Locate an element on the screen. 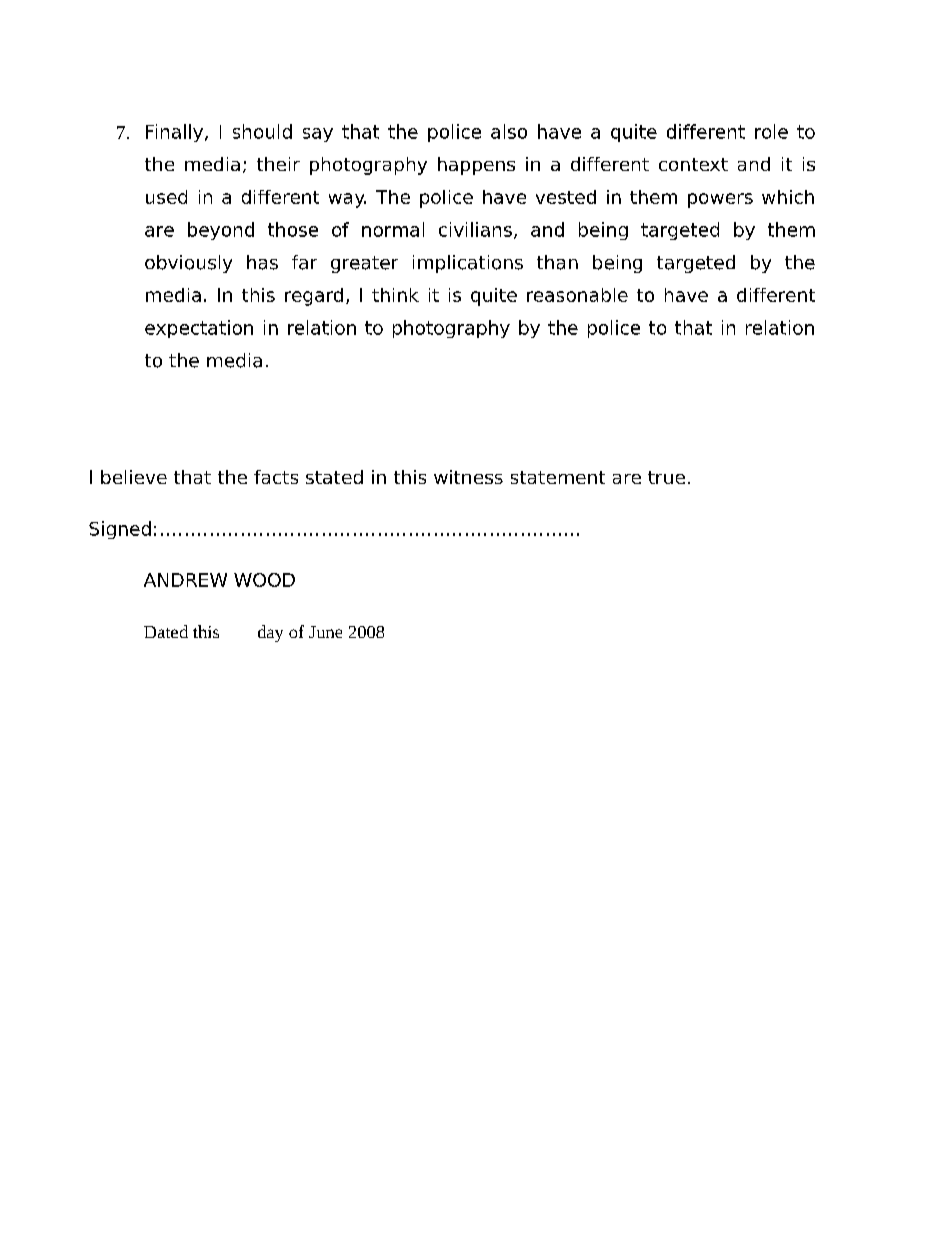 The height and width of the screenshot is (1233, 952). happens is located at coordinates (476, 166).
